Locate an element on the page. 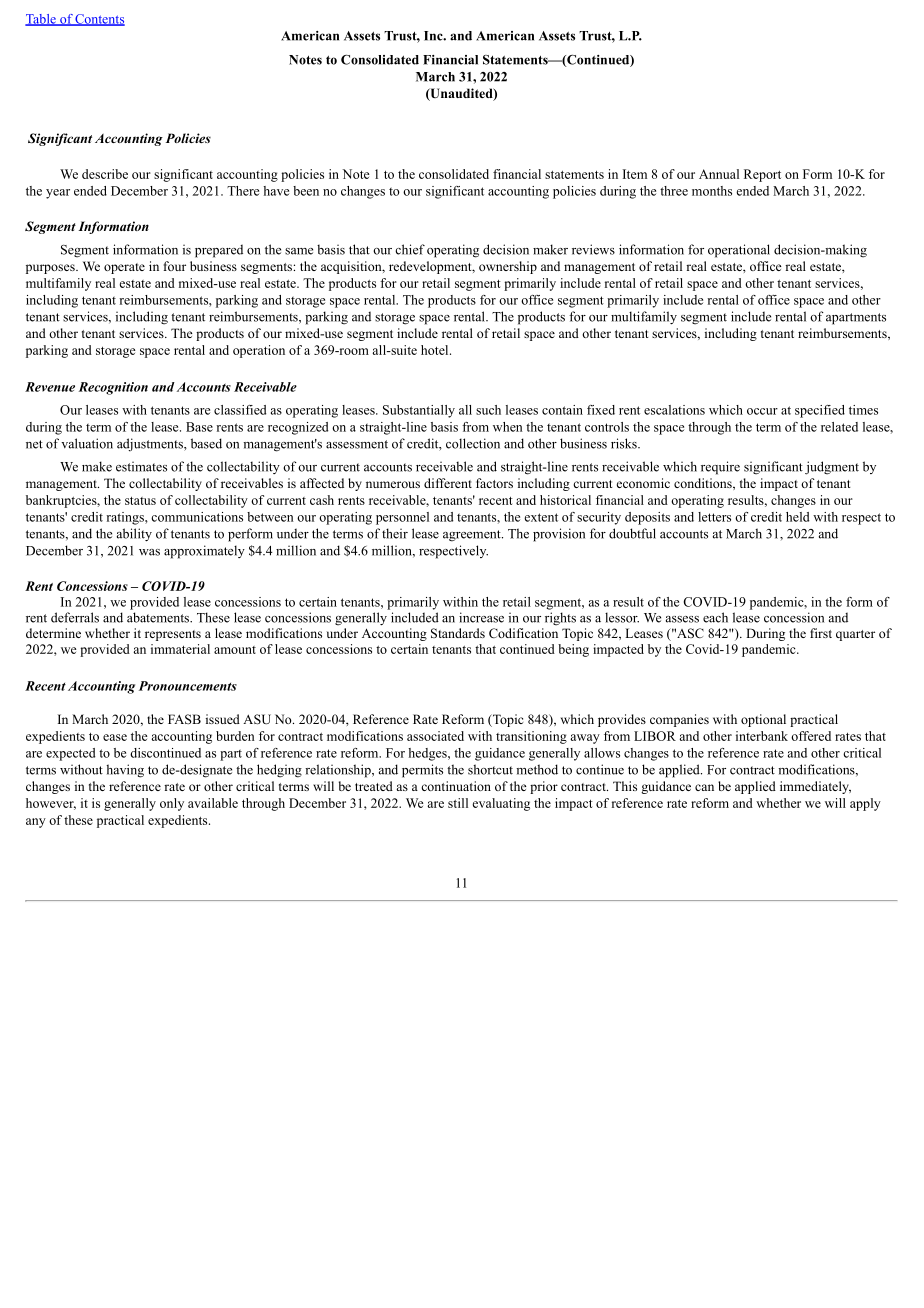 The height and width of the image is (1308, 924). still is located at coordinates (458, 803).
